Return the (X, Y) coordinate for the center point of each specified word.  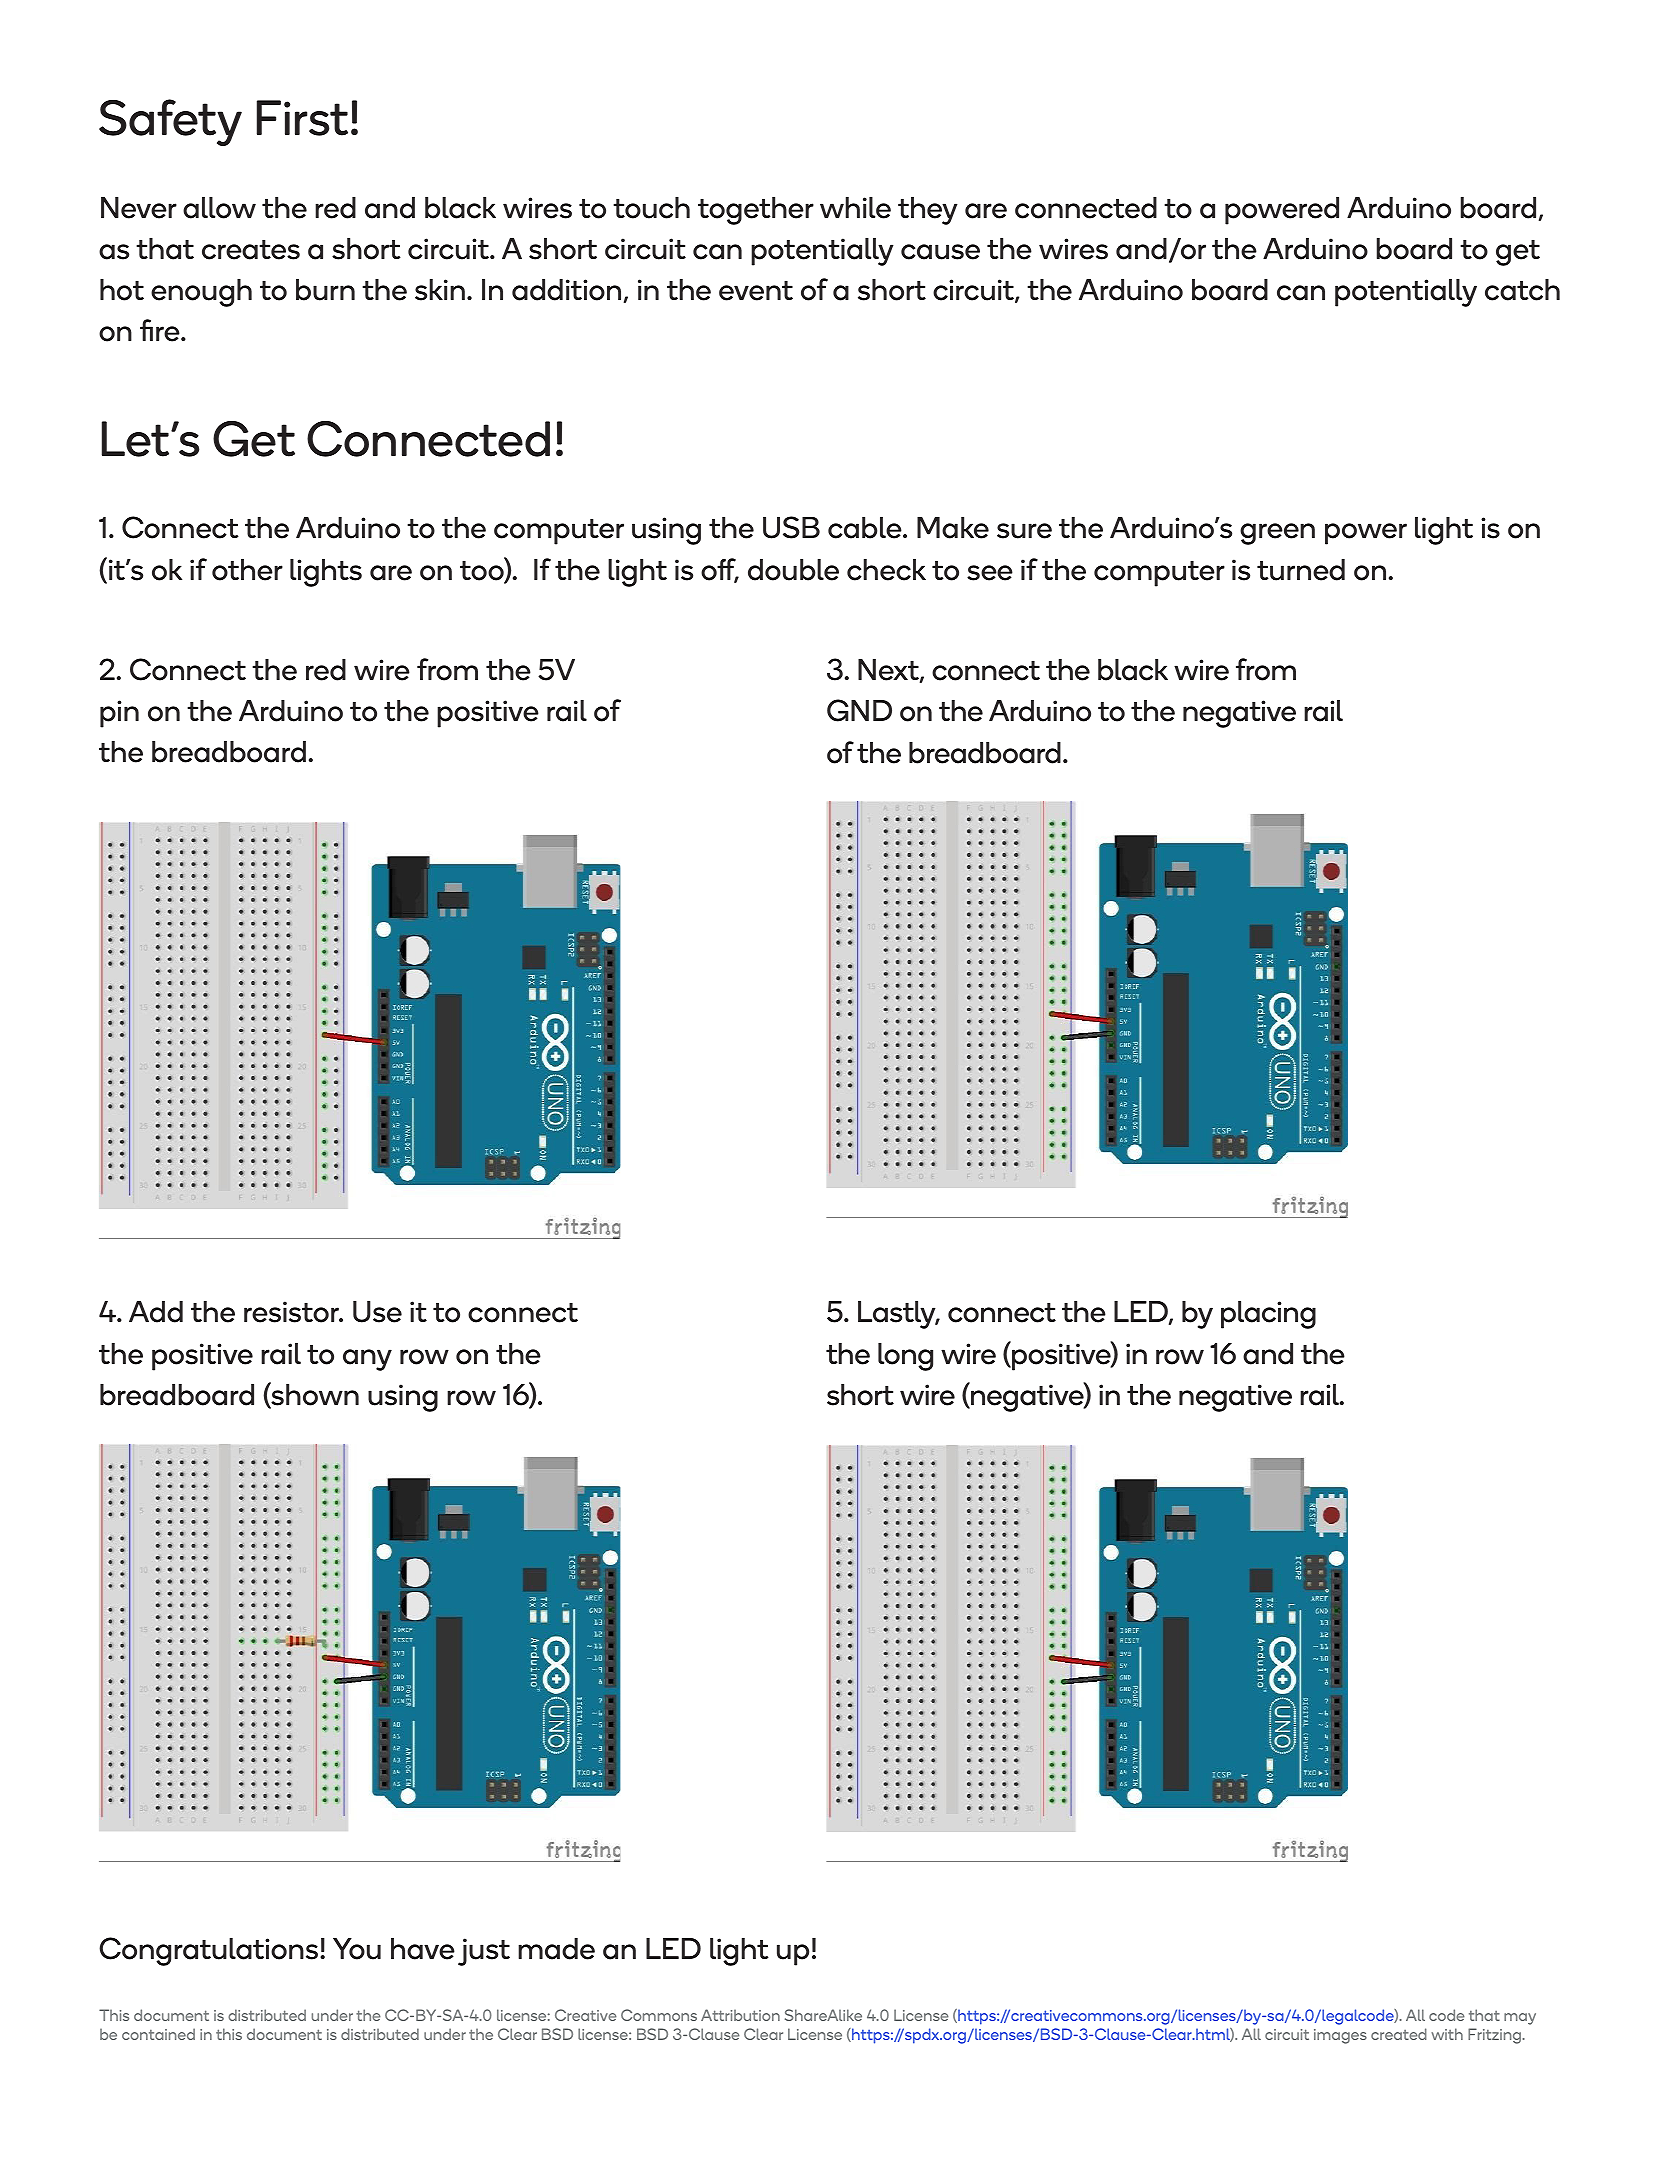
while (855, 208)
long (905, 1357)
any (367, 1360)
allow (219, 208)
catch (1522, 290)
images (1340, 2036)
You (357, 1949)
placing (1268, 1315)
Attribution (740, 2015)
